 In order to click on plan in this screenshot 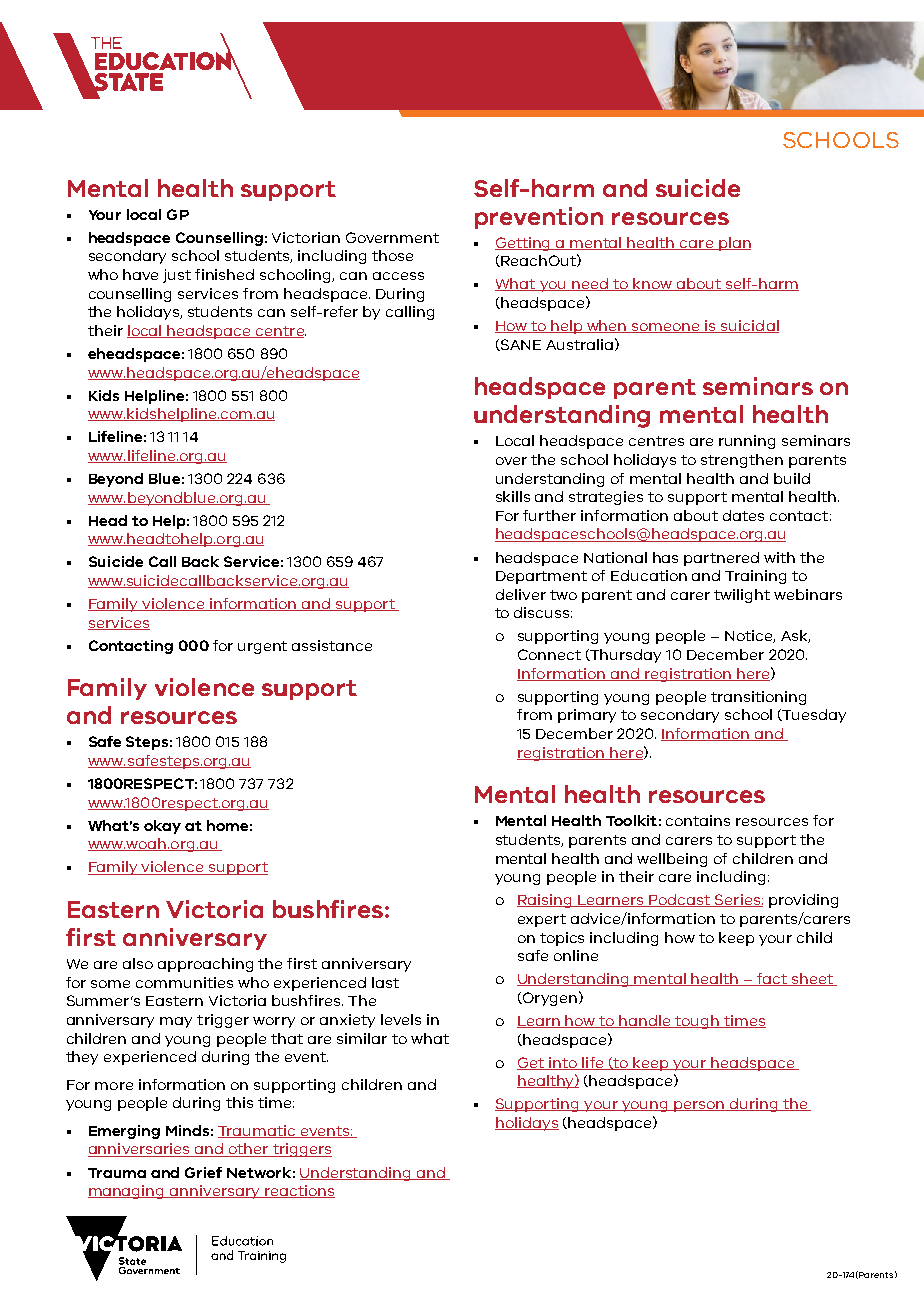, I will do `click(733, 244)`.
